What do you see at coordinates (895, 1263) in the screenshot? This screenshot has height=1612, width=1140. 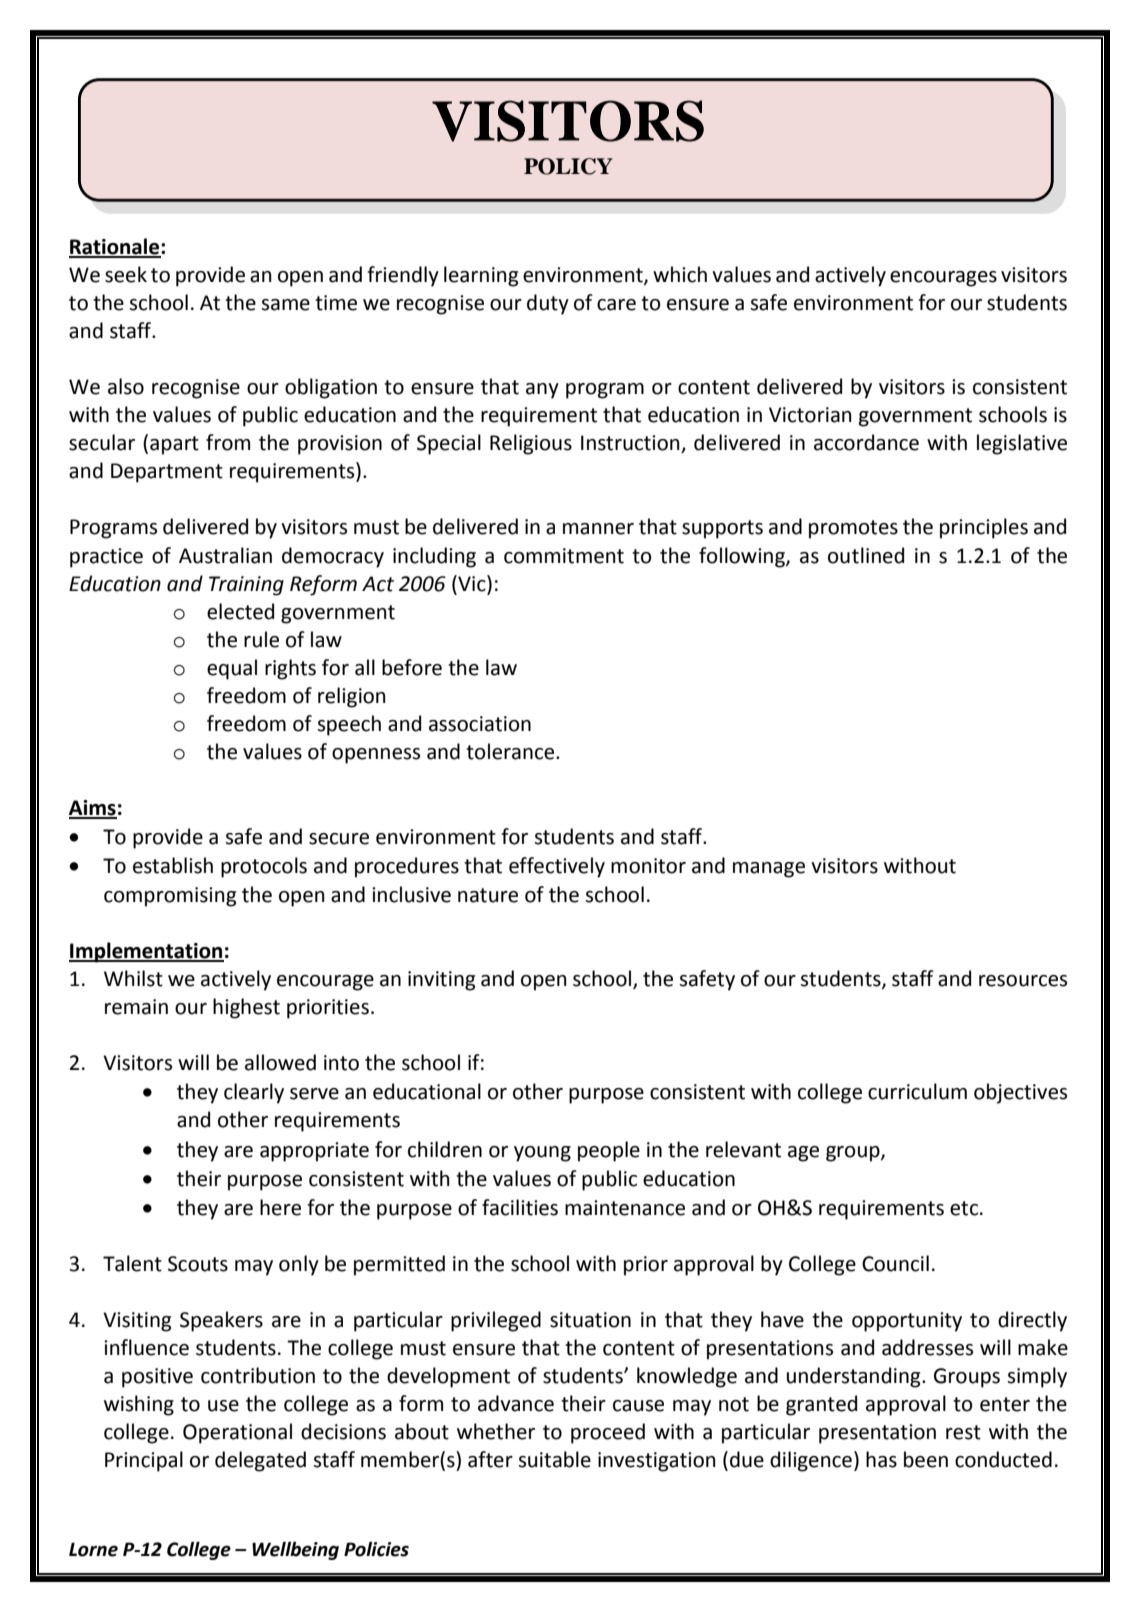 I see `Council` at bounding box center [895, 1263].
